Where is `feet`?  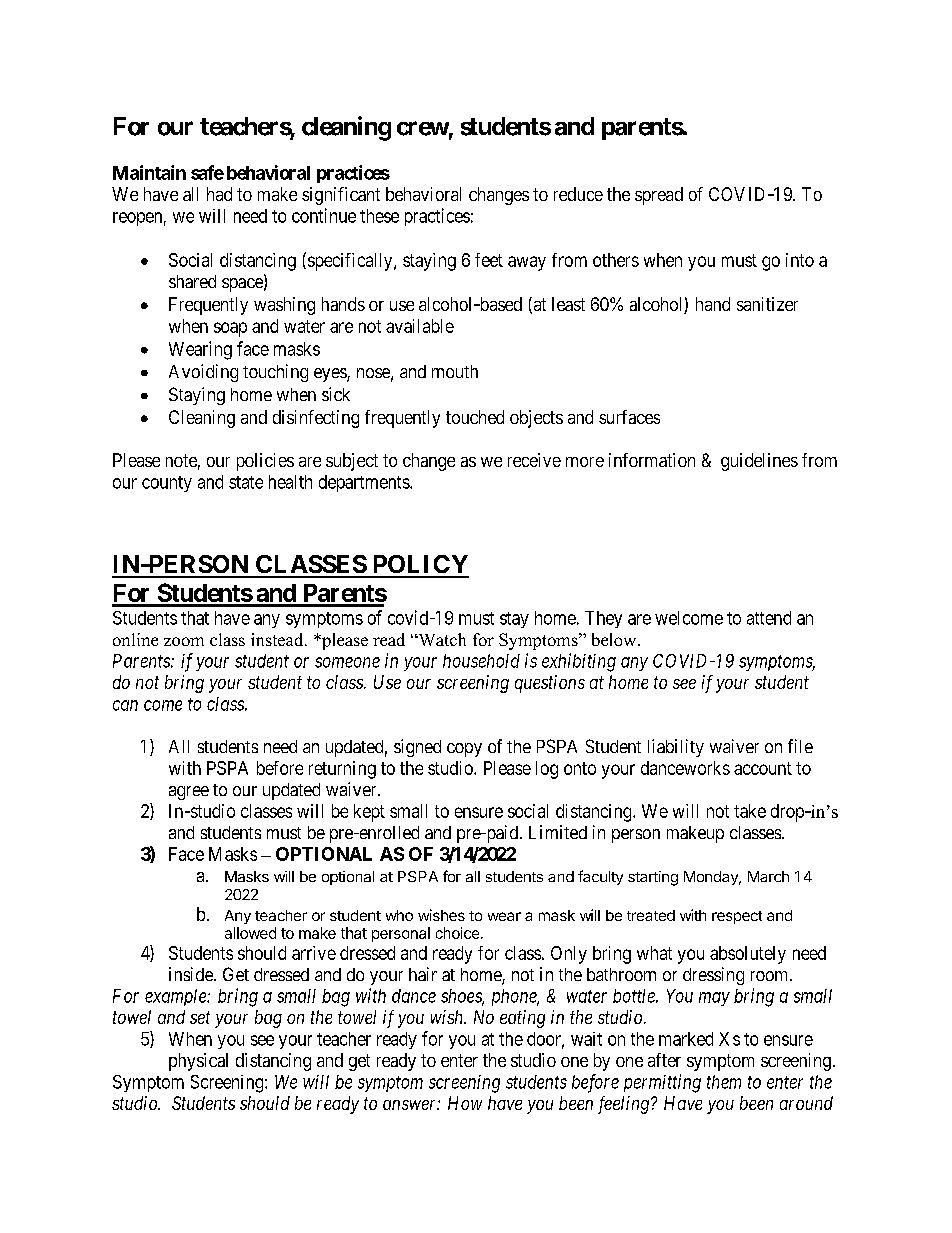 feet is located at coordinates (489, 260).
